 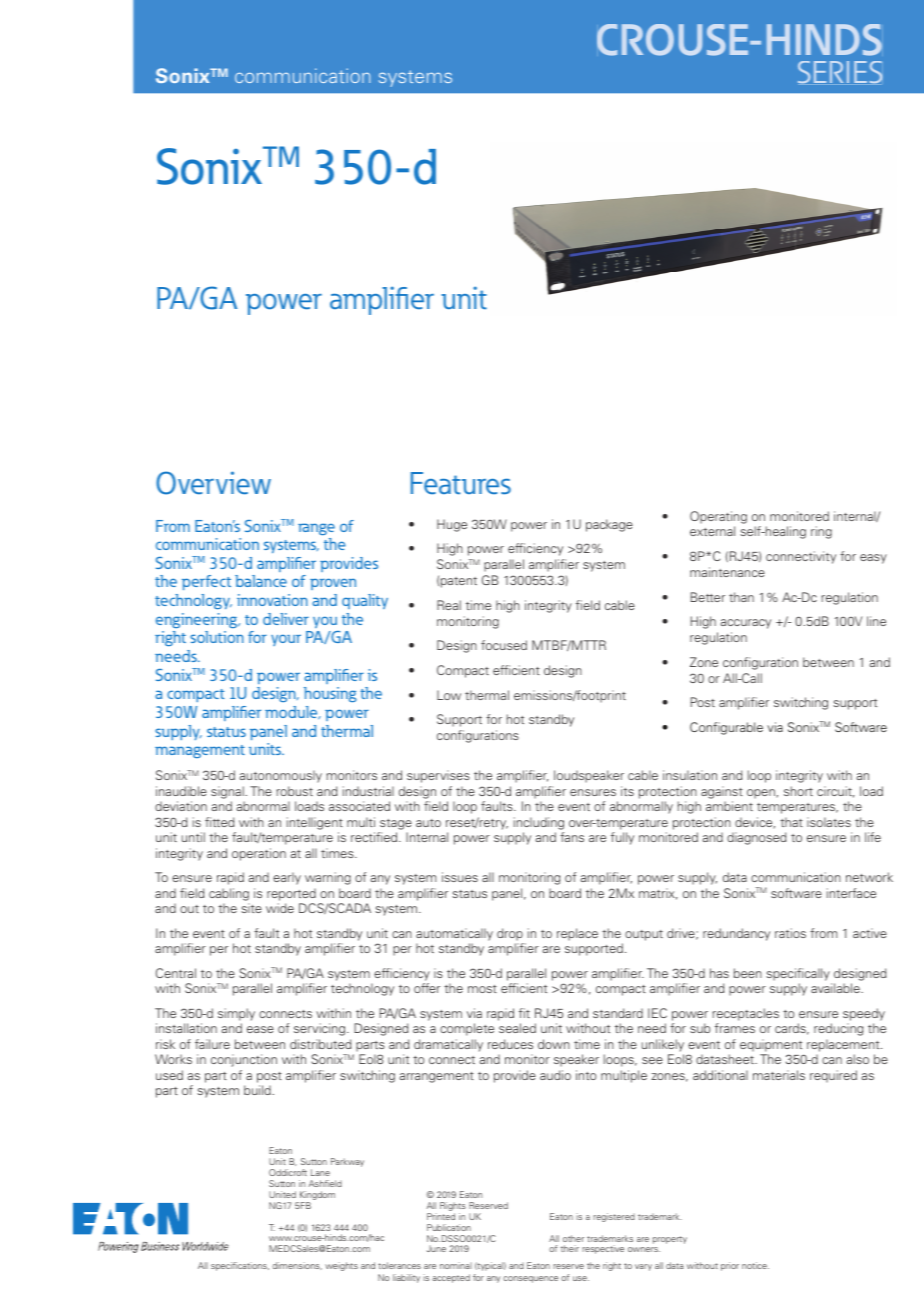 I want to click on consequence, so click(x=530, y=1279).
